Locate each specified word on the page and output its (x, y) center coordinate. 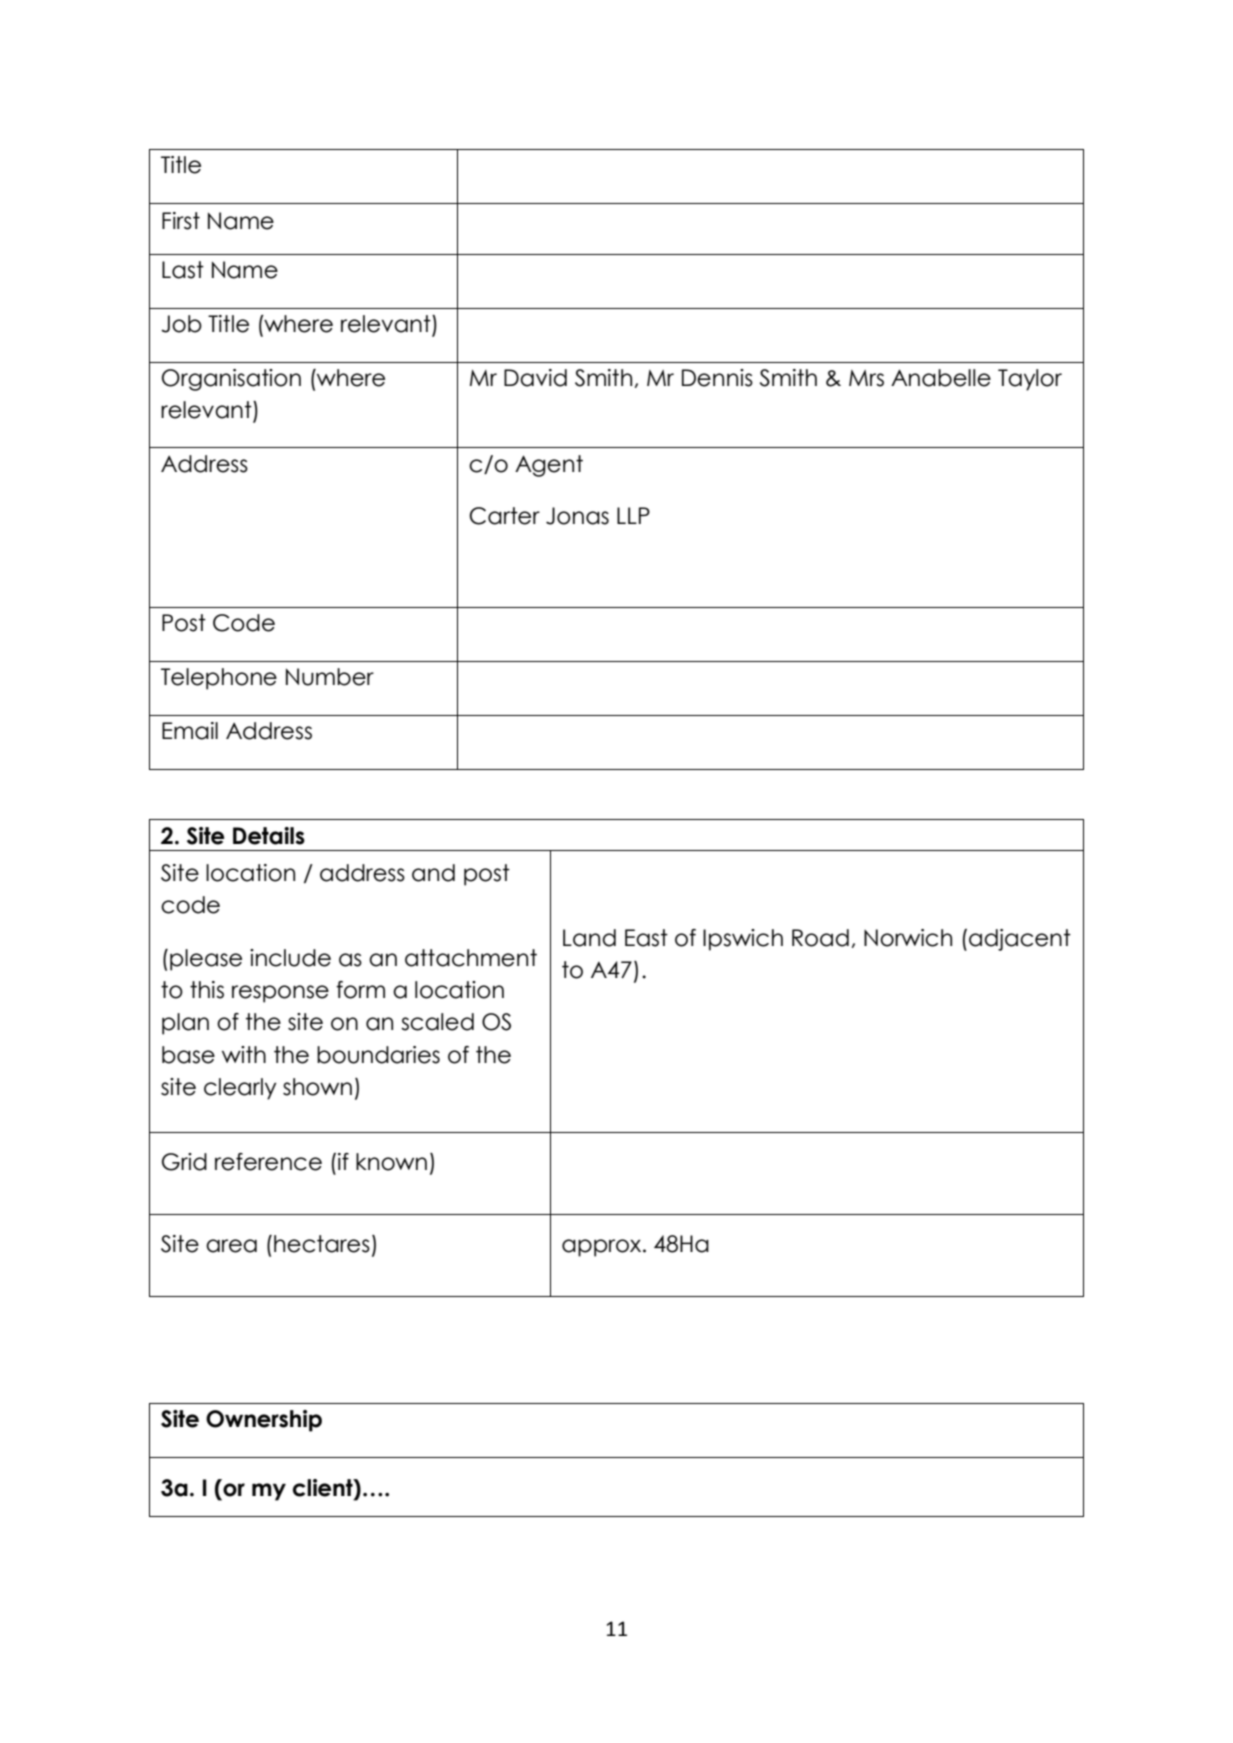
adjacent (1020, 940)
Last (183, 270)
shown (317, 1087)
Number (330, 677)
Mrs (866, 378)
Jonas (577, 516)
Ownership (264, 1421)
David (535, 378)
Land (589, 938)
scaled (437, 1022)
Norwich (908, 938)
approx (603, 1248)
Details (269, 836)
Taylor (1030, 380)
